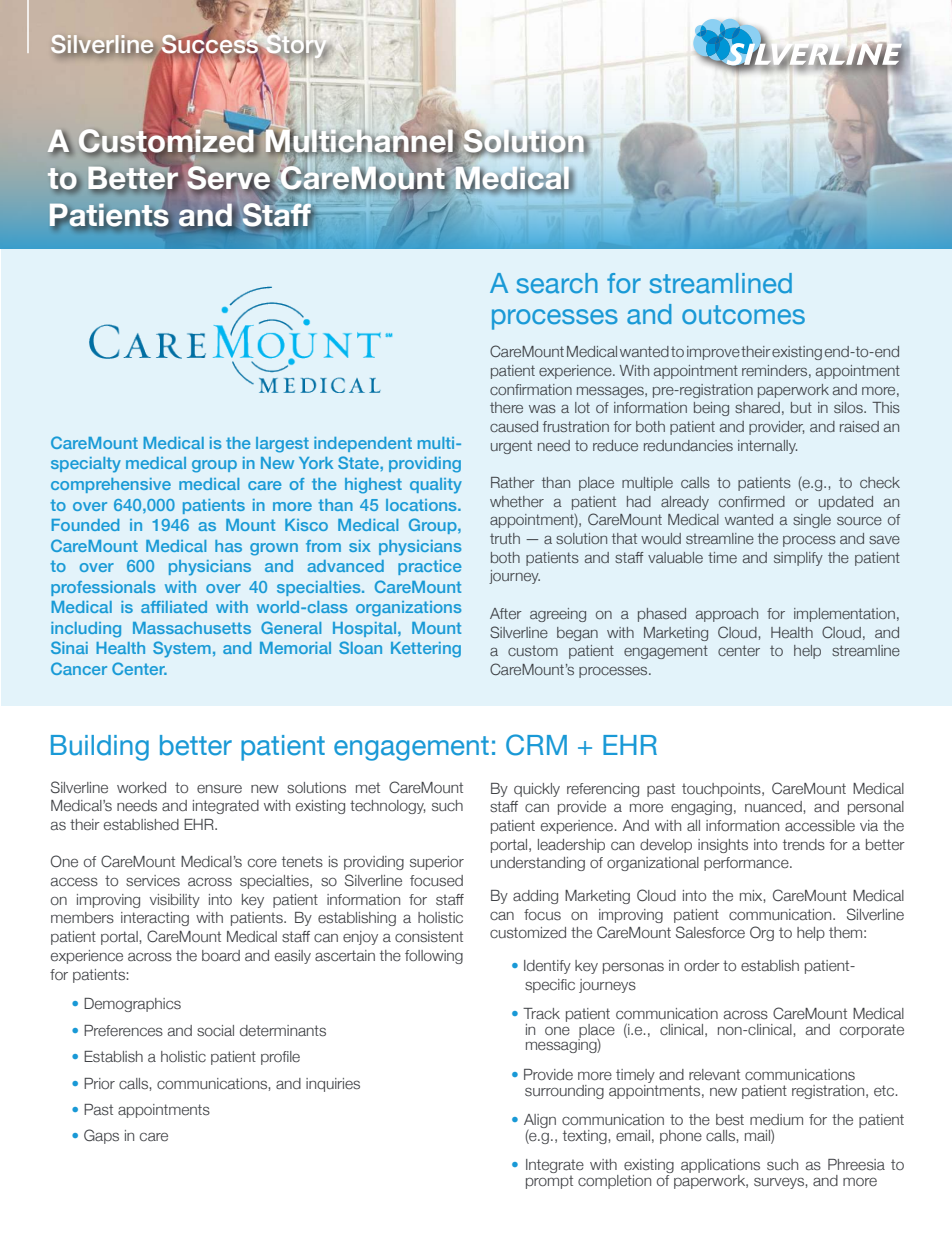 This screenshot has width=952, height=1233. Describe the element at coordinates (557, 283) in the screenshot. I see `search` at that location.
